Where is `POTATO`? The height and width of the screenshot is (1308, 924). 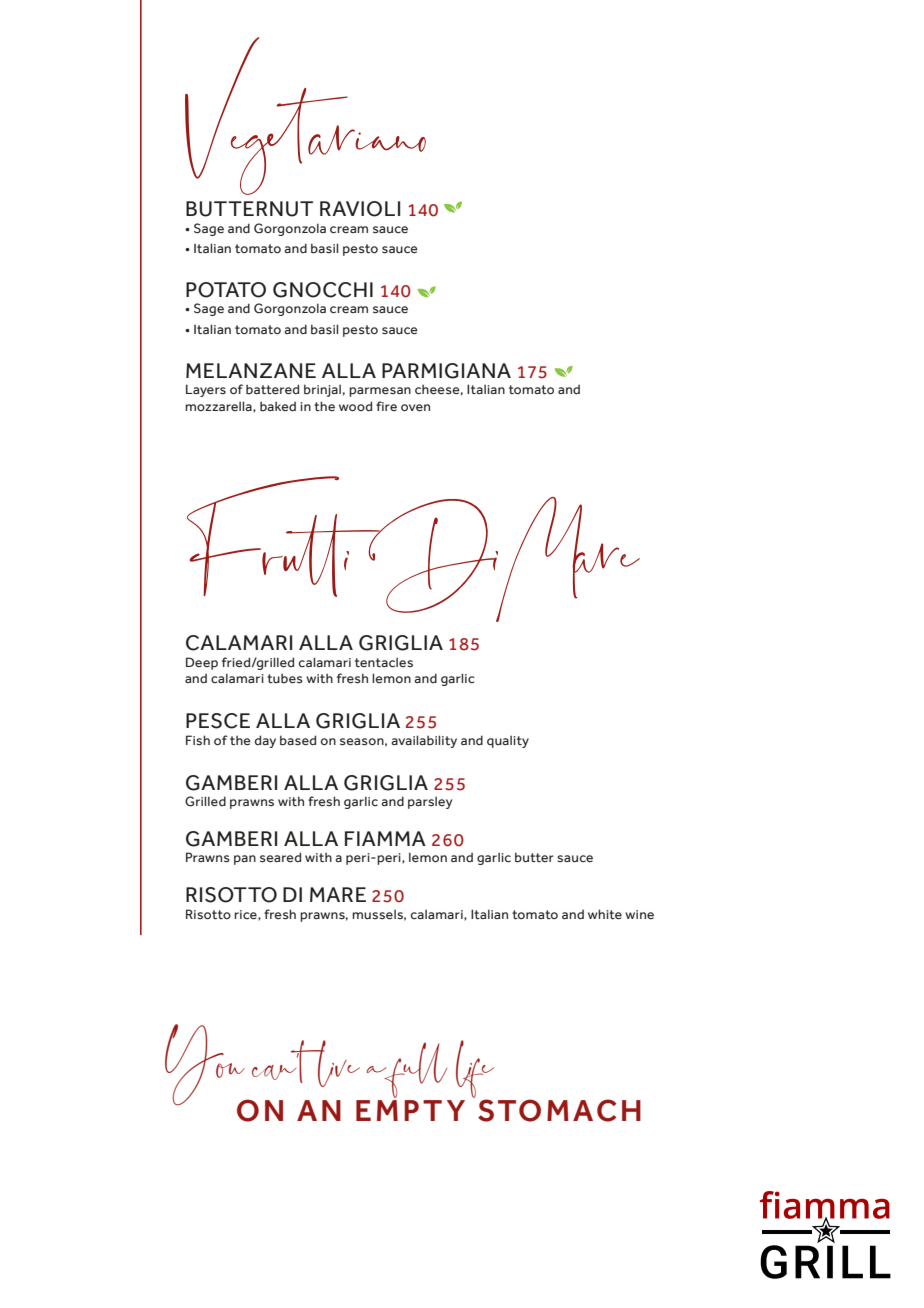 POTATO is located at coordinates (226, 290).
